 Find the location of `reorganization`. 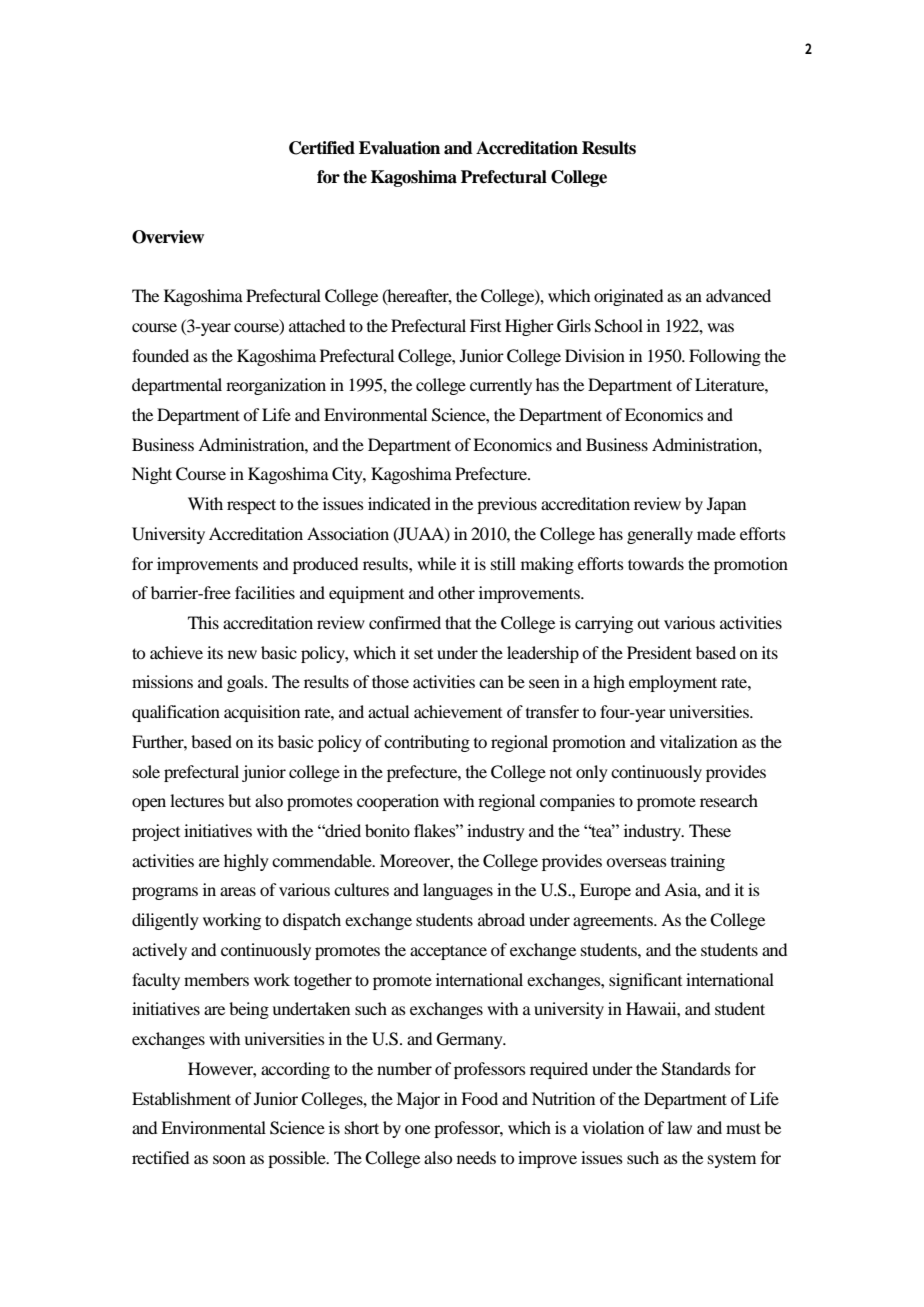

reorganization is located at coordinates (276, 386).
